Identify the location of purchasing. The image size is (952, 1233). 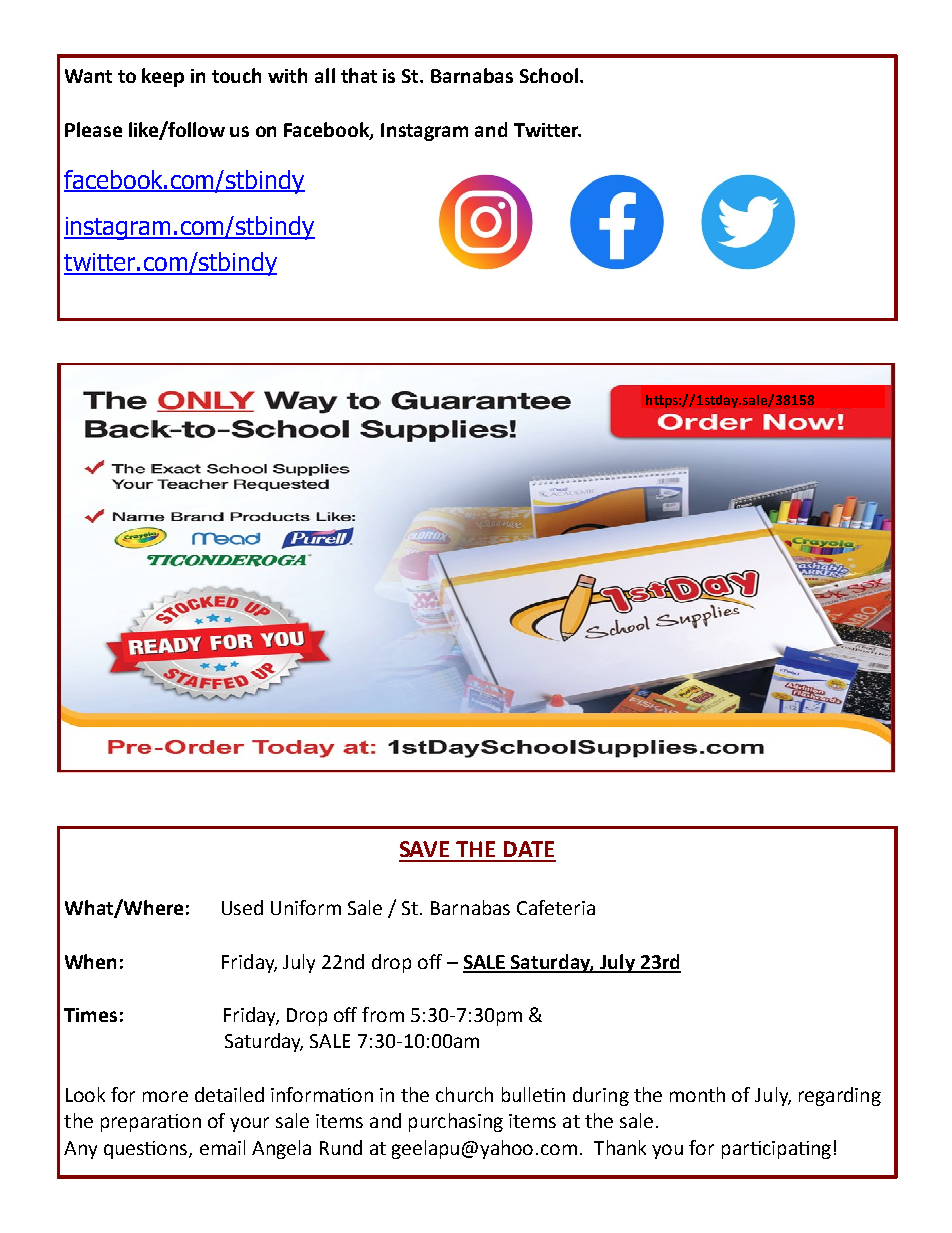
(456, 1122).
